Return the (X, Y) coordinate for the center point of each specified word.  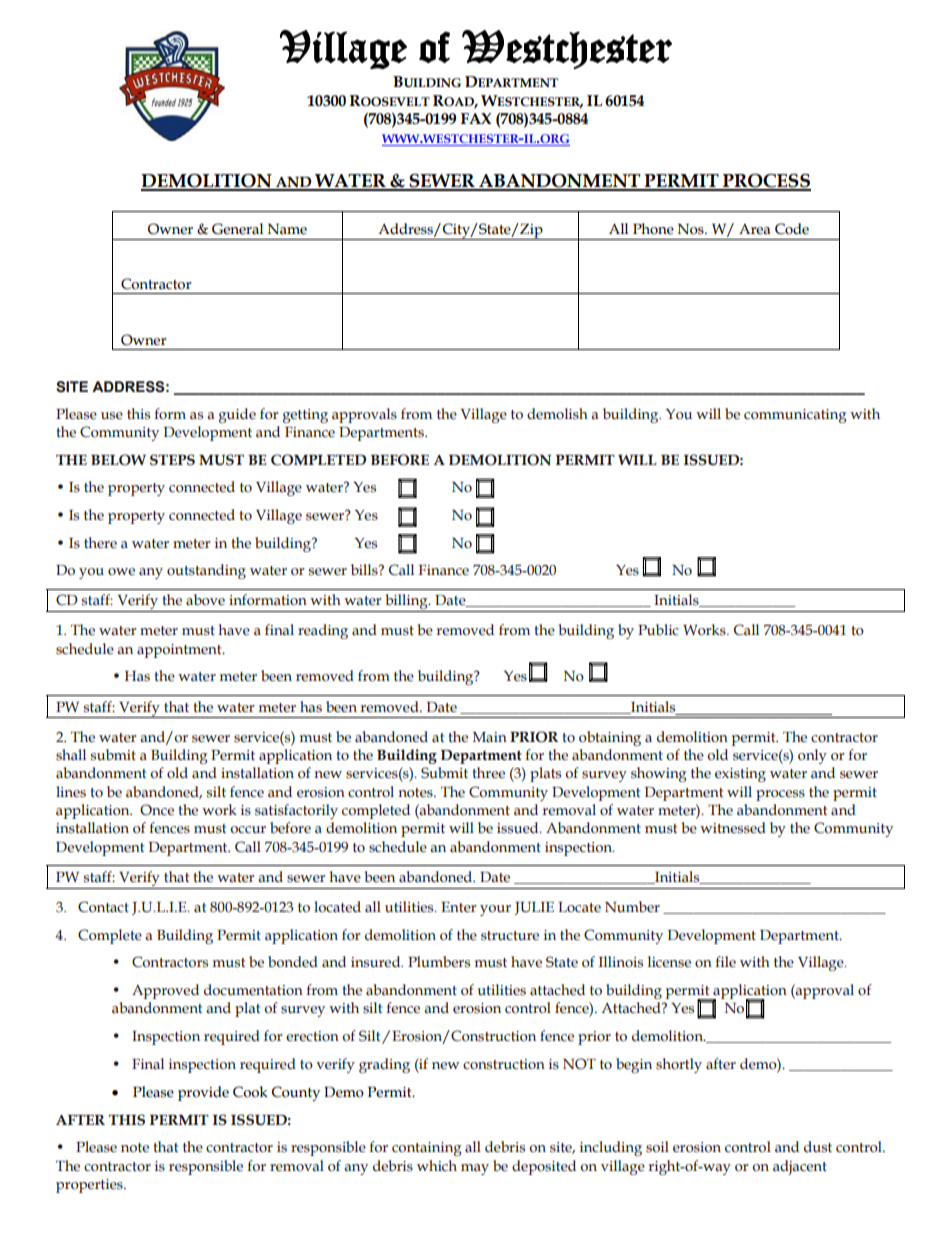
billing (406, 603)
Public (658, 630)
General (237, 229)
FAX (476, 118)
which (437, 1166)
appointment (180, 651)
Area (755, 229)
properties (90, 1186)
